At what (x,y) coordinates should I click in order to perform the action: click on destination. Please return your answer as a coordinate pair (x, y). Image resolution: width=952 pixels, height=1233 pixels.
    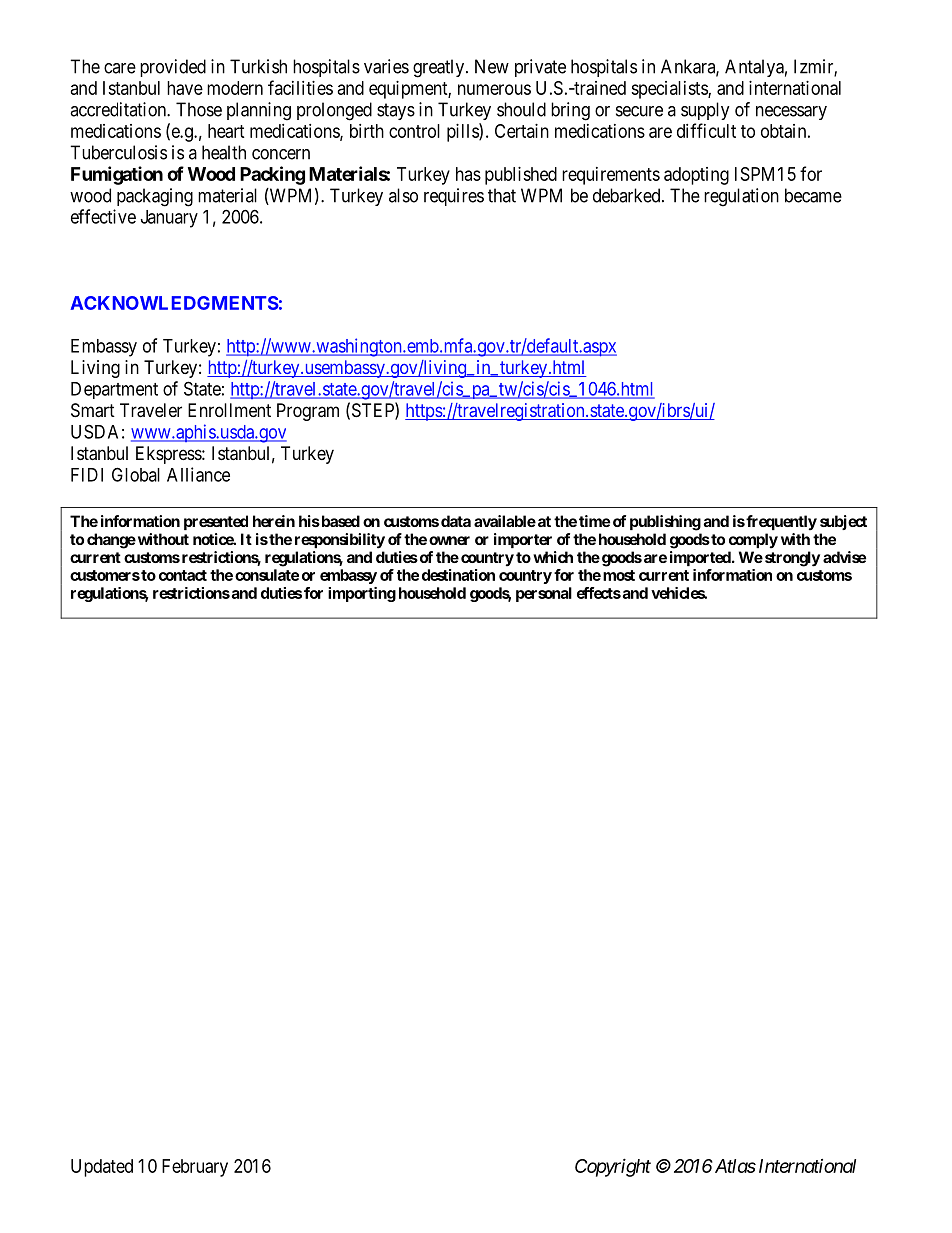
    Looking at the image, I should click on (458, 575).
